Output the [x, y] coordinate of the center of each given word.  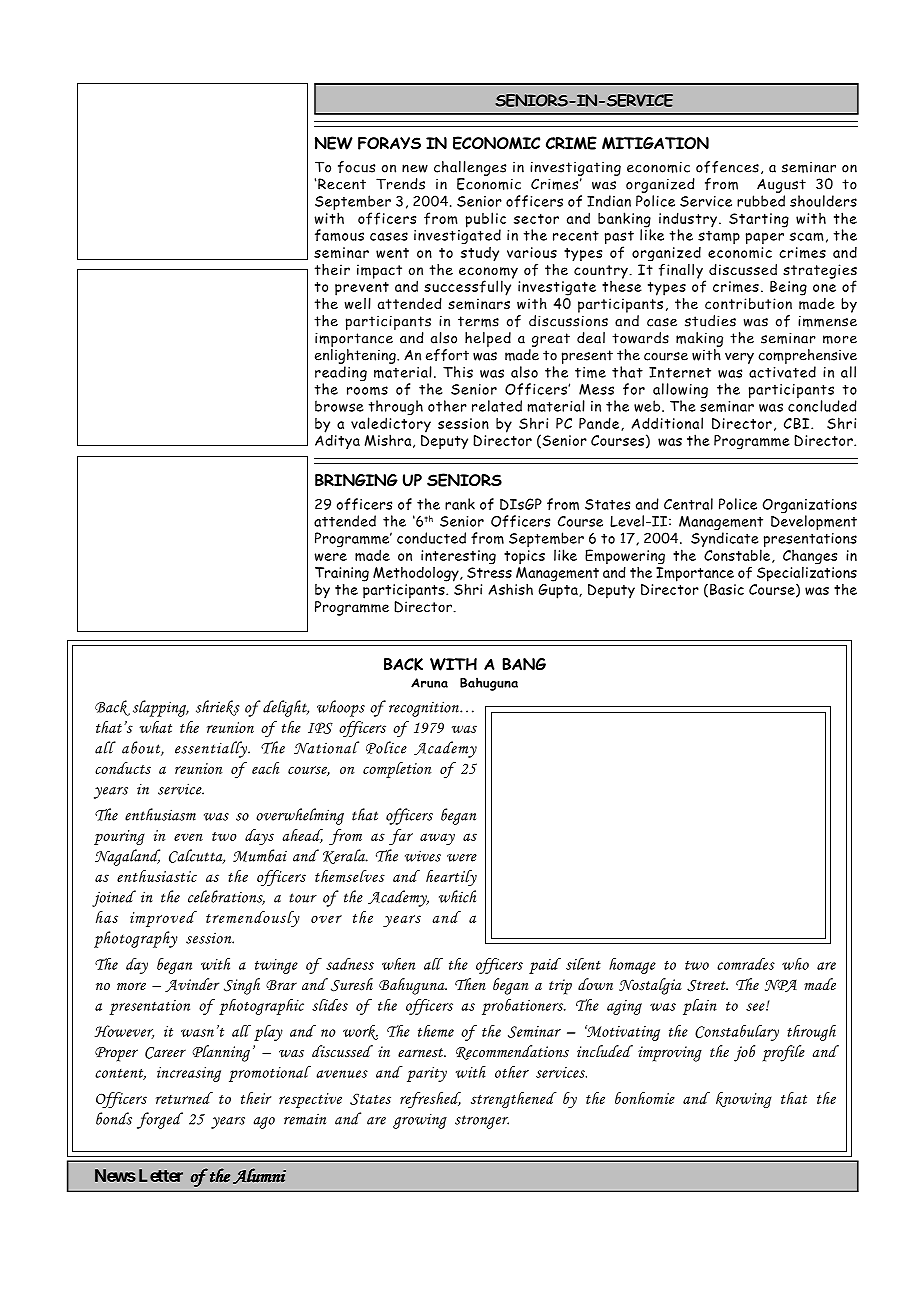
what [156, 727]
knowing [744, 1100]
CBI [798, 423]
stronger [482, 1122]
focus [356, 167]
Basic [727, 589]
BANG [524, 664]
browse [339, 406]
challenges [470, 168]
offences [727, 167]
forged [160, 1120]
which [457, 896]
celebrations [226, 897]
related [497, 406]
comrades [746, 964]
